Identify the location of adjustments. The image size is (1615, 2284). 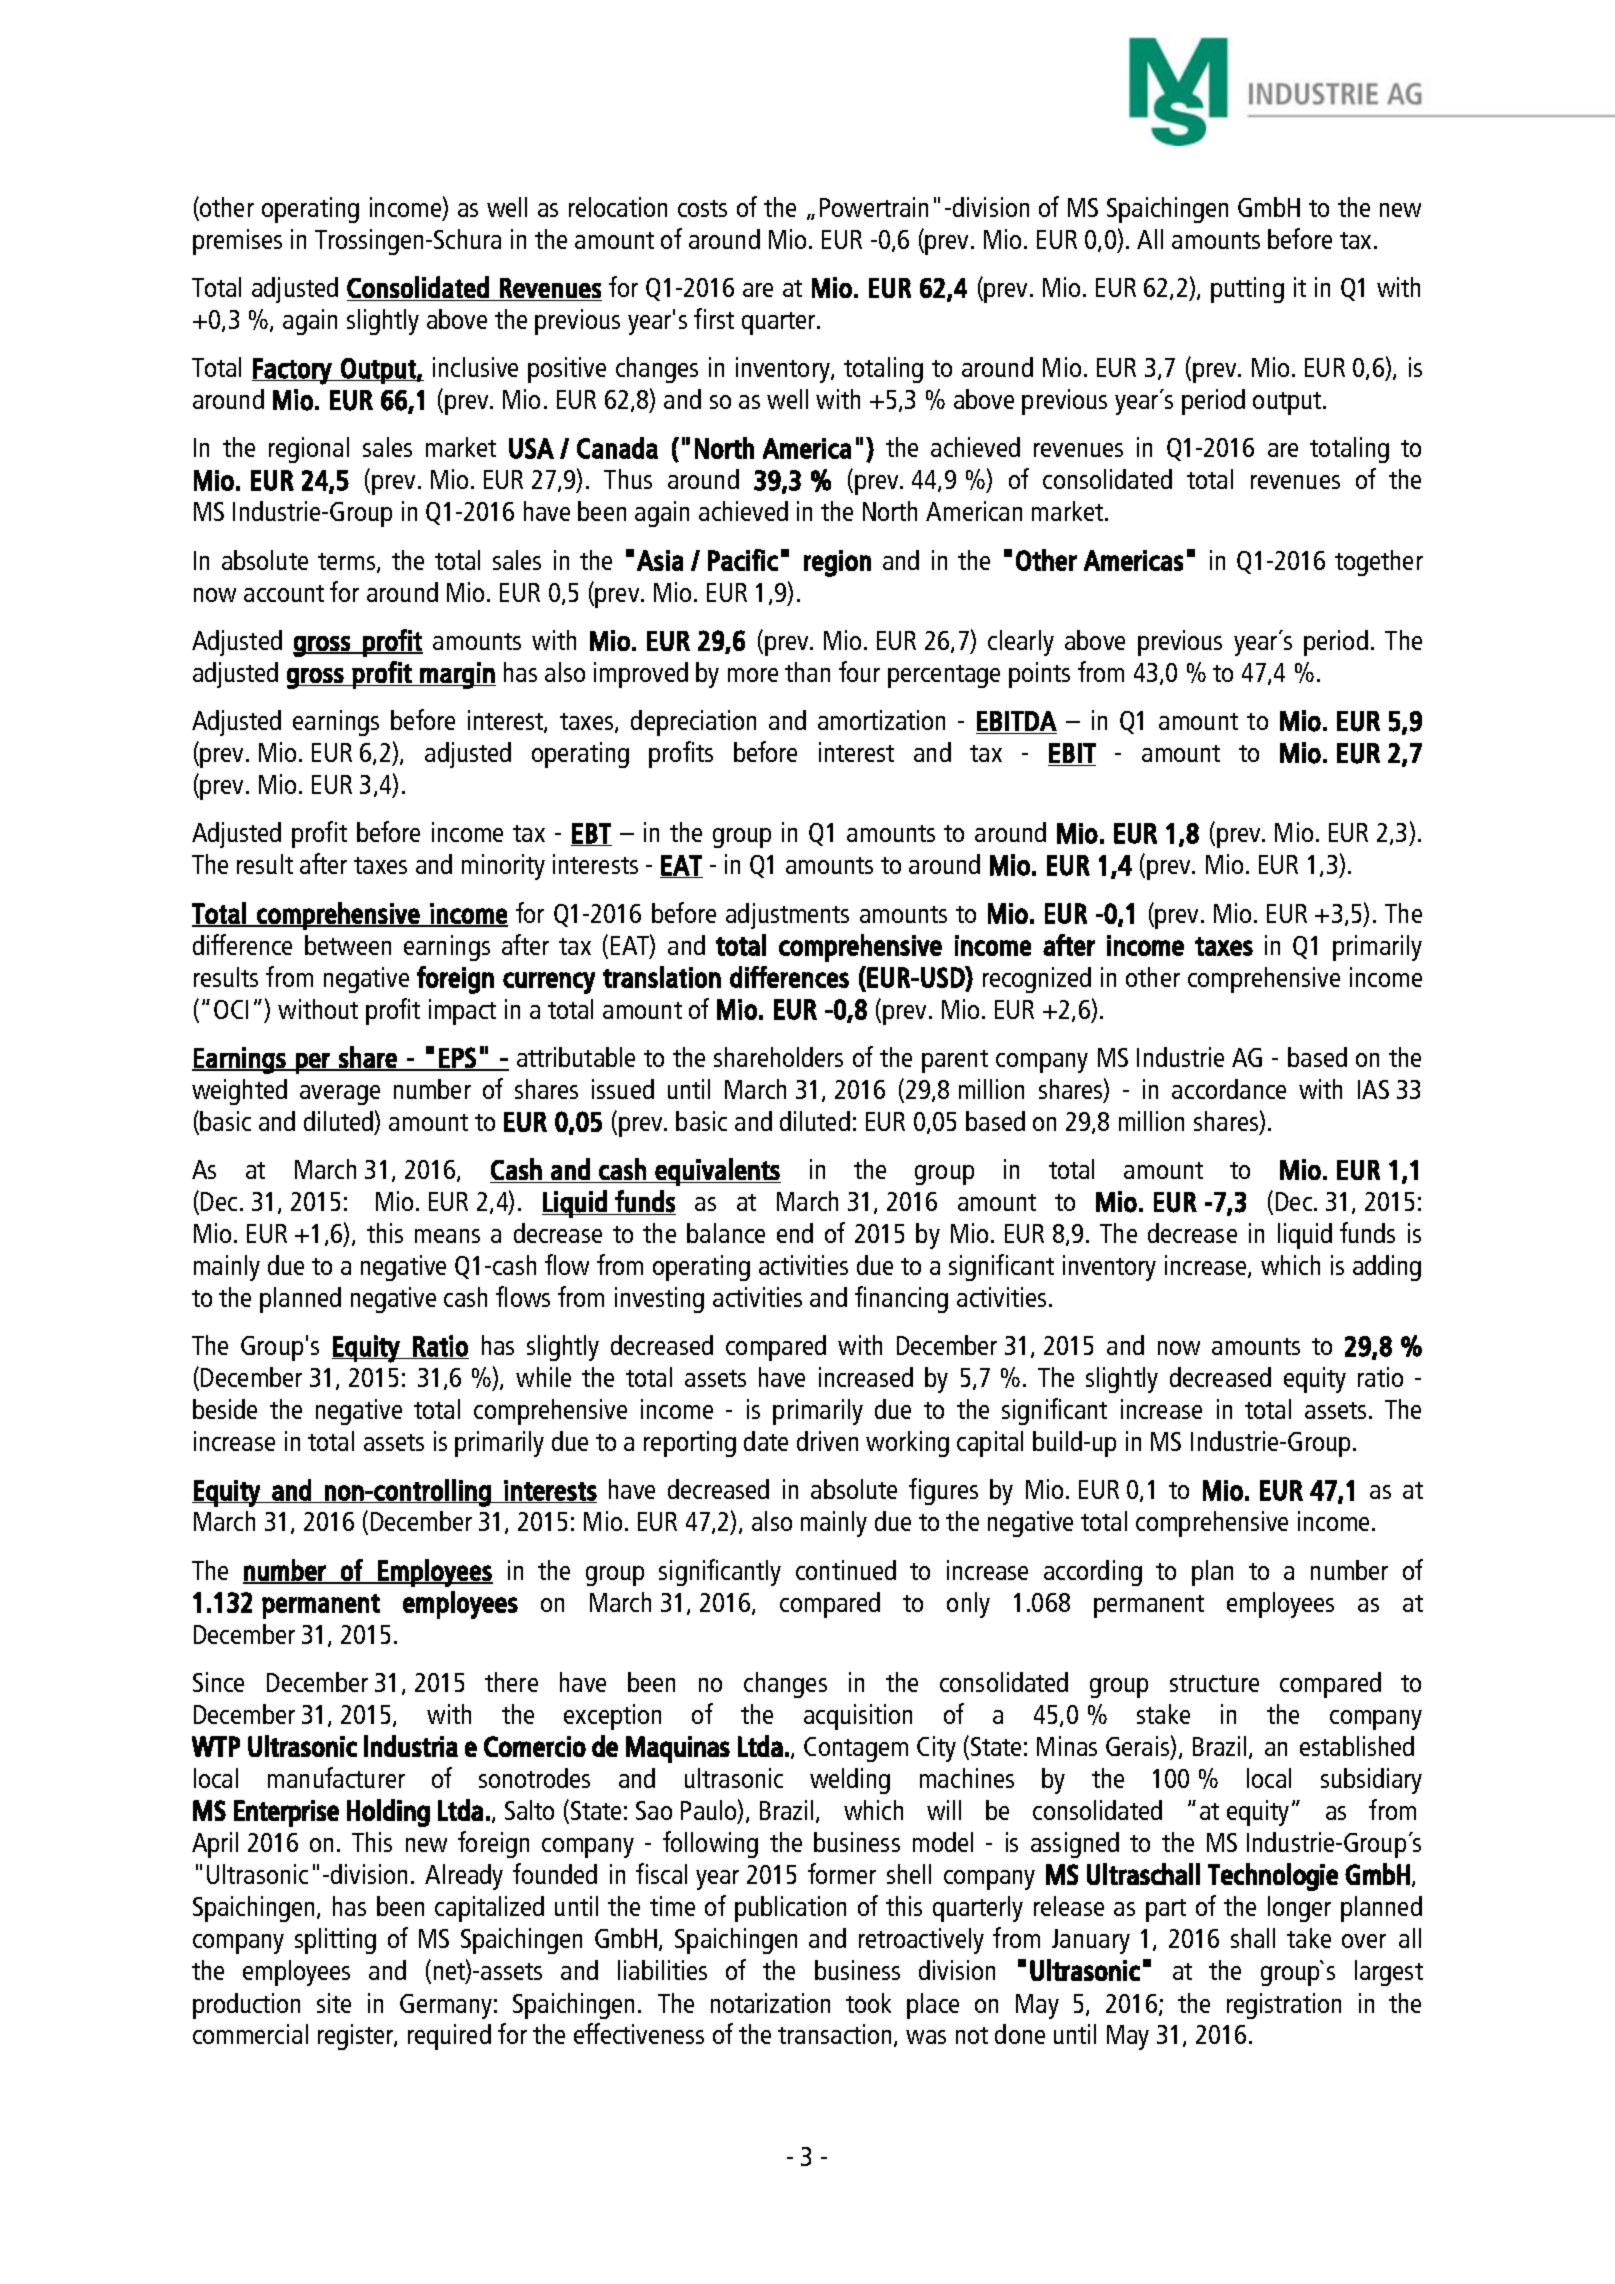
(787, 916).
